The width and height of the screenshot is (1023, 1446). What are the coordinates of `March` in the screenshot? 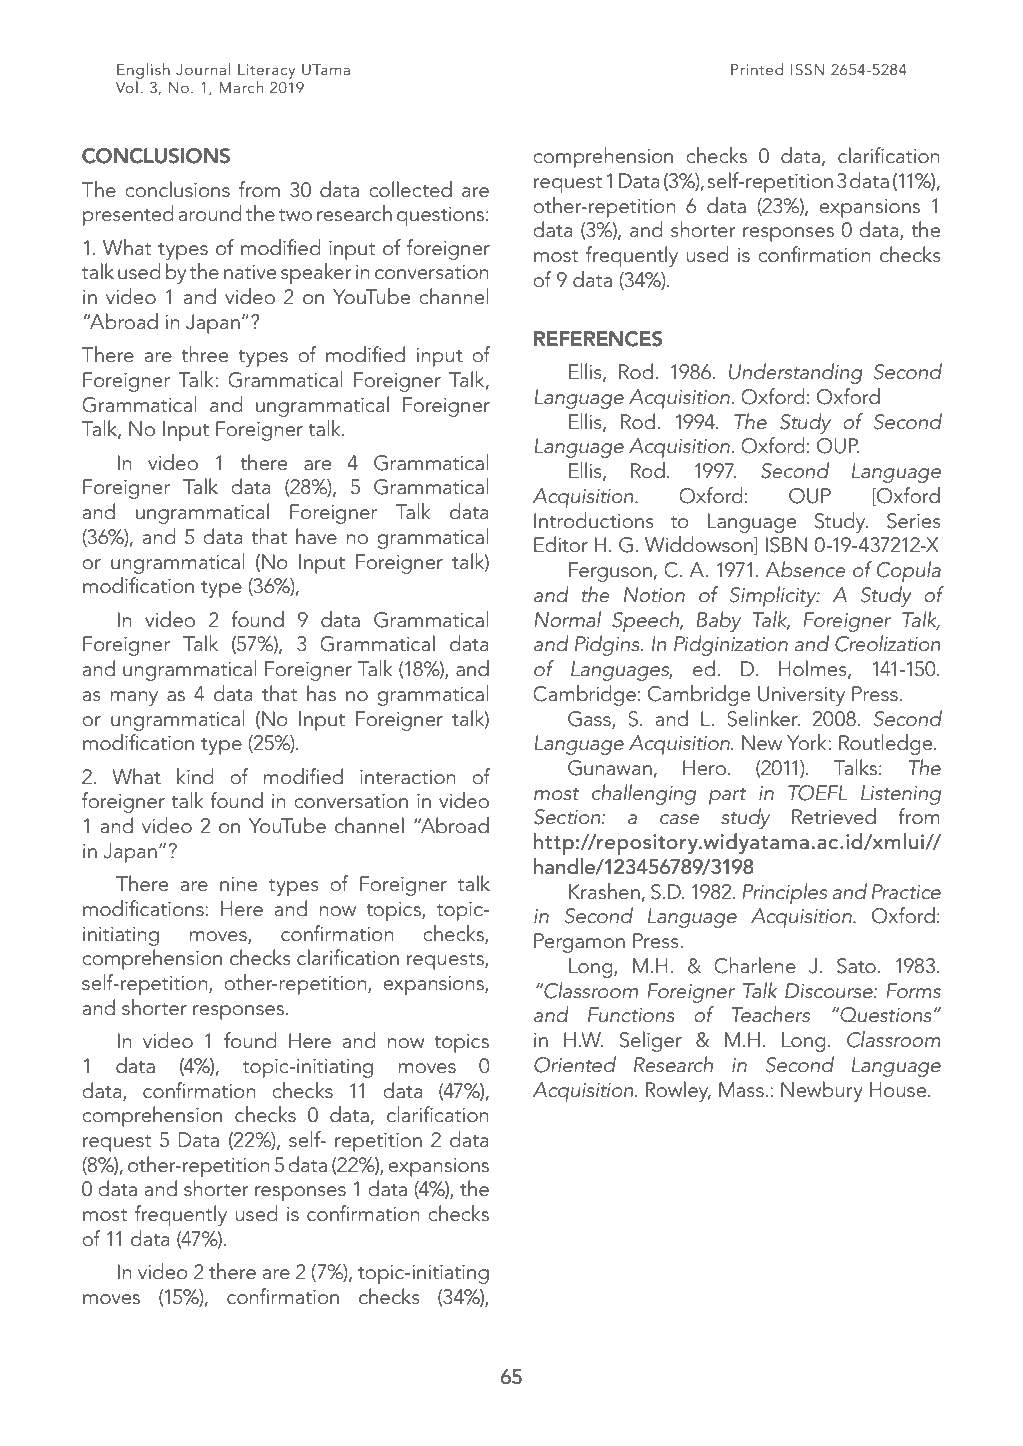 It's located at (241, 87).
